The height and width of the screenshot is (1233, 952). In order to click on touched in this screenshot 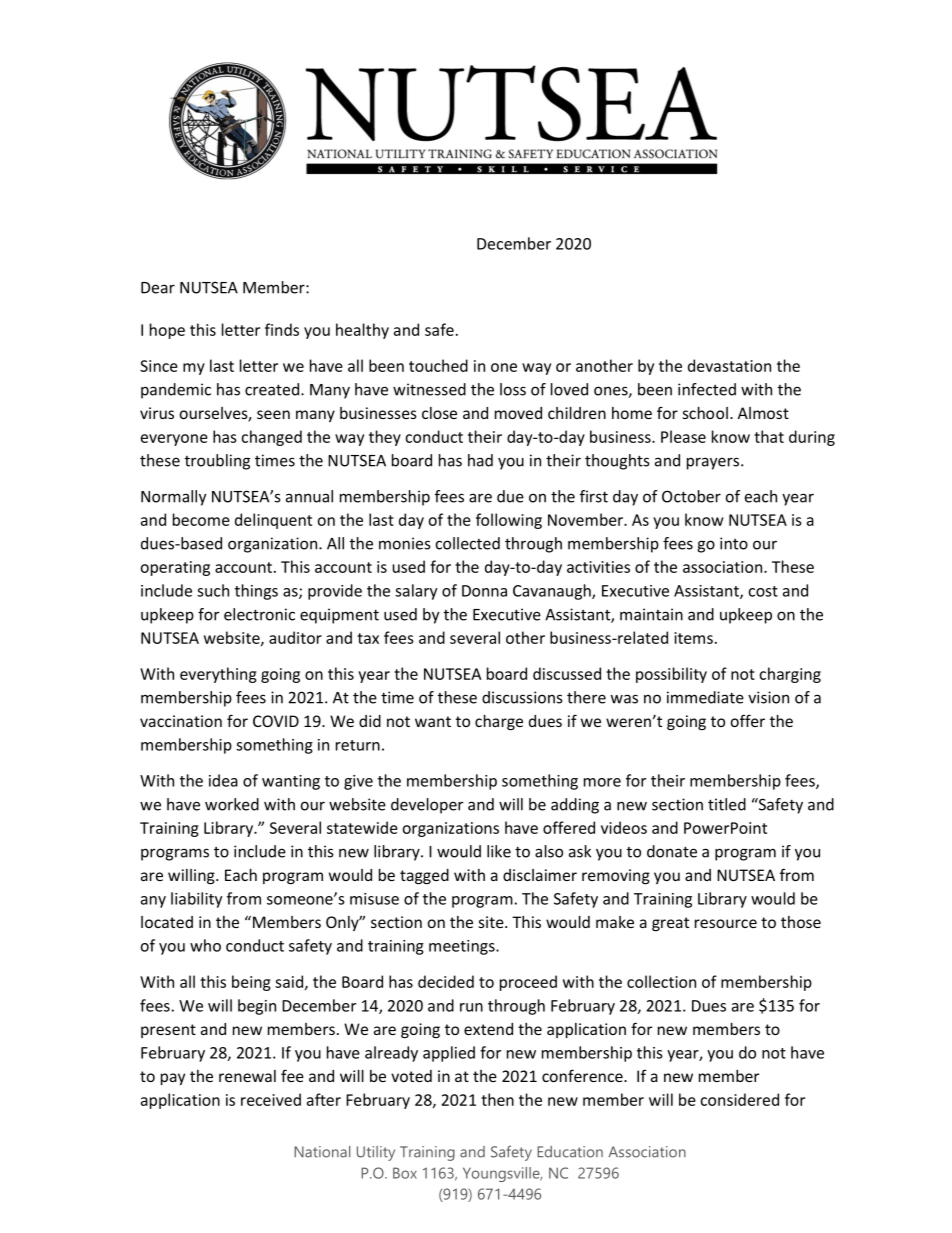, I will do `click(438, 365)`.
